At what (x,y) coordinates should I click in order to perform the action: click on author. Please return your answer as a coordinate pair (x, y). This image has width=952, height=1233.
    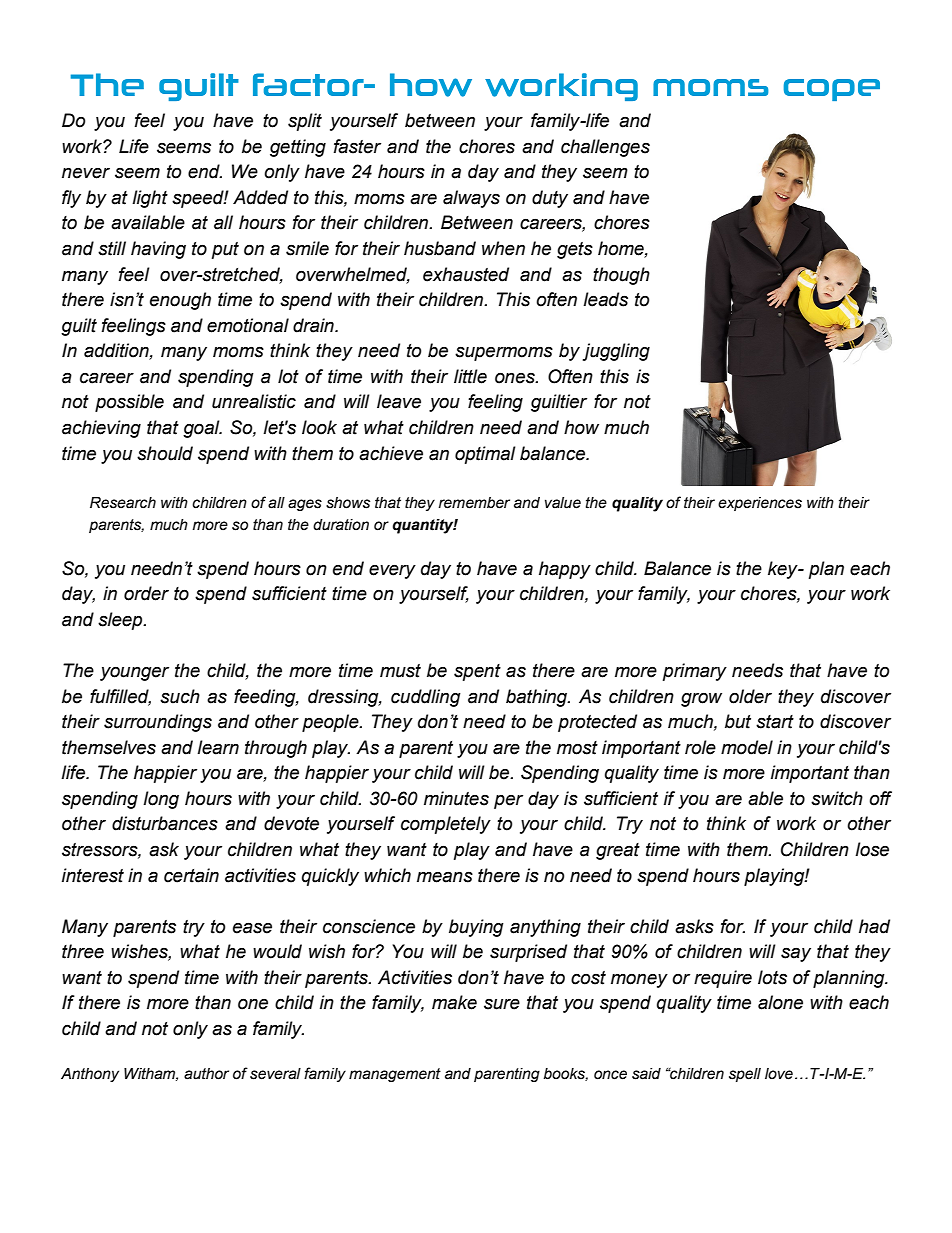
    Looking at the image, I should click on (206, 1074).
